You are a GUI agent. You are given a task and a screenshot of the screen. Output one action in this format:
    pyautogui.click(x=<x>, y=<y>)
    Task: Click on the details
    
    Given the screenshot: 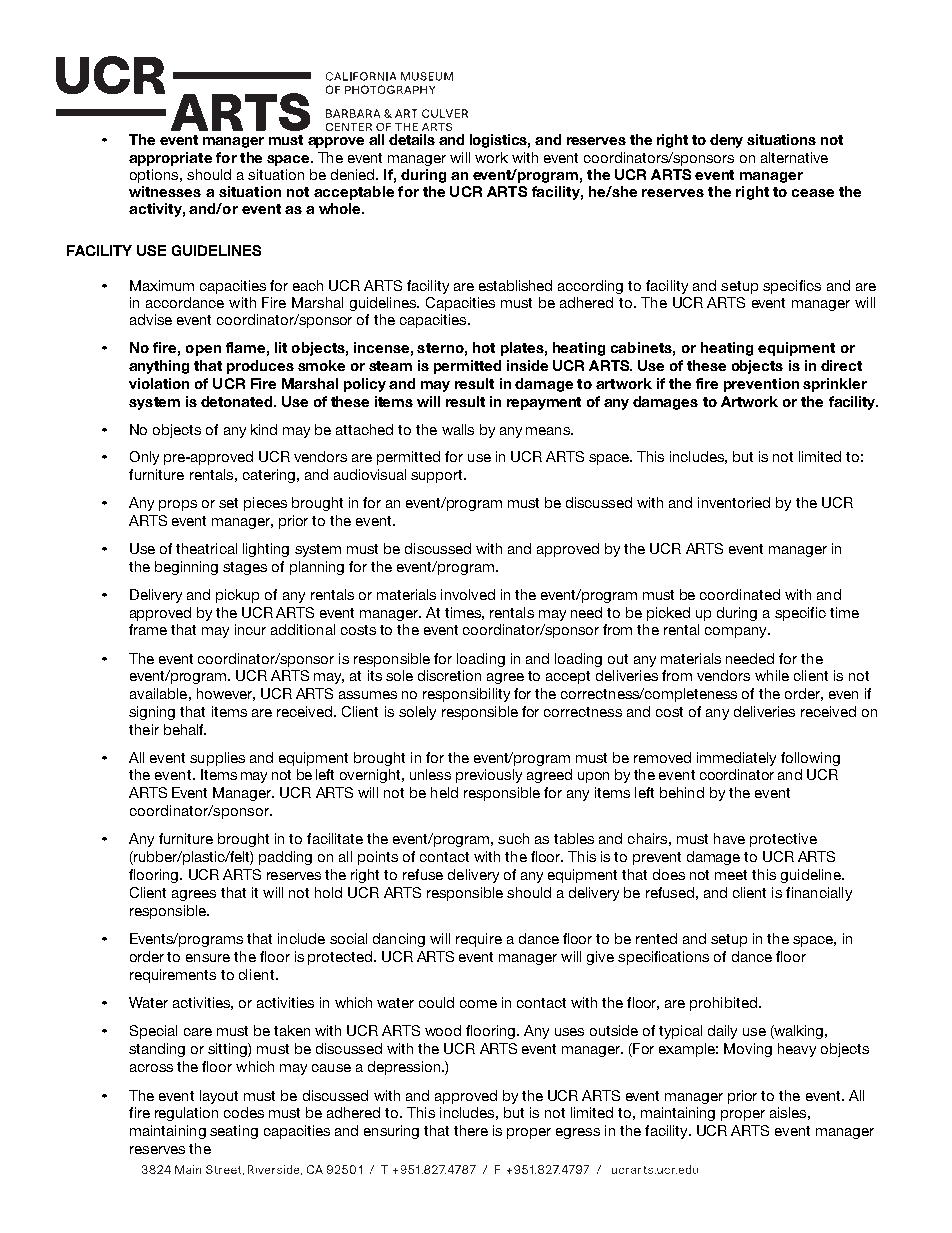 What is the action you would take?
    pyautogui.click(x=412, y=139)
